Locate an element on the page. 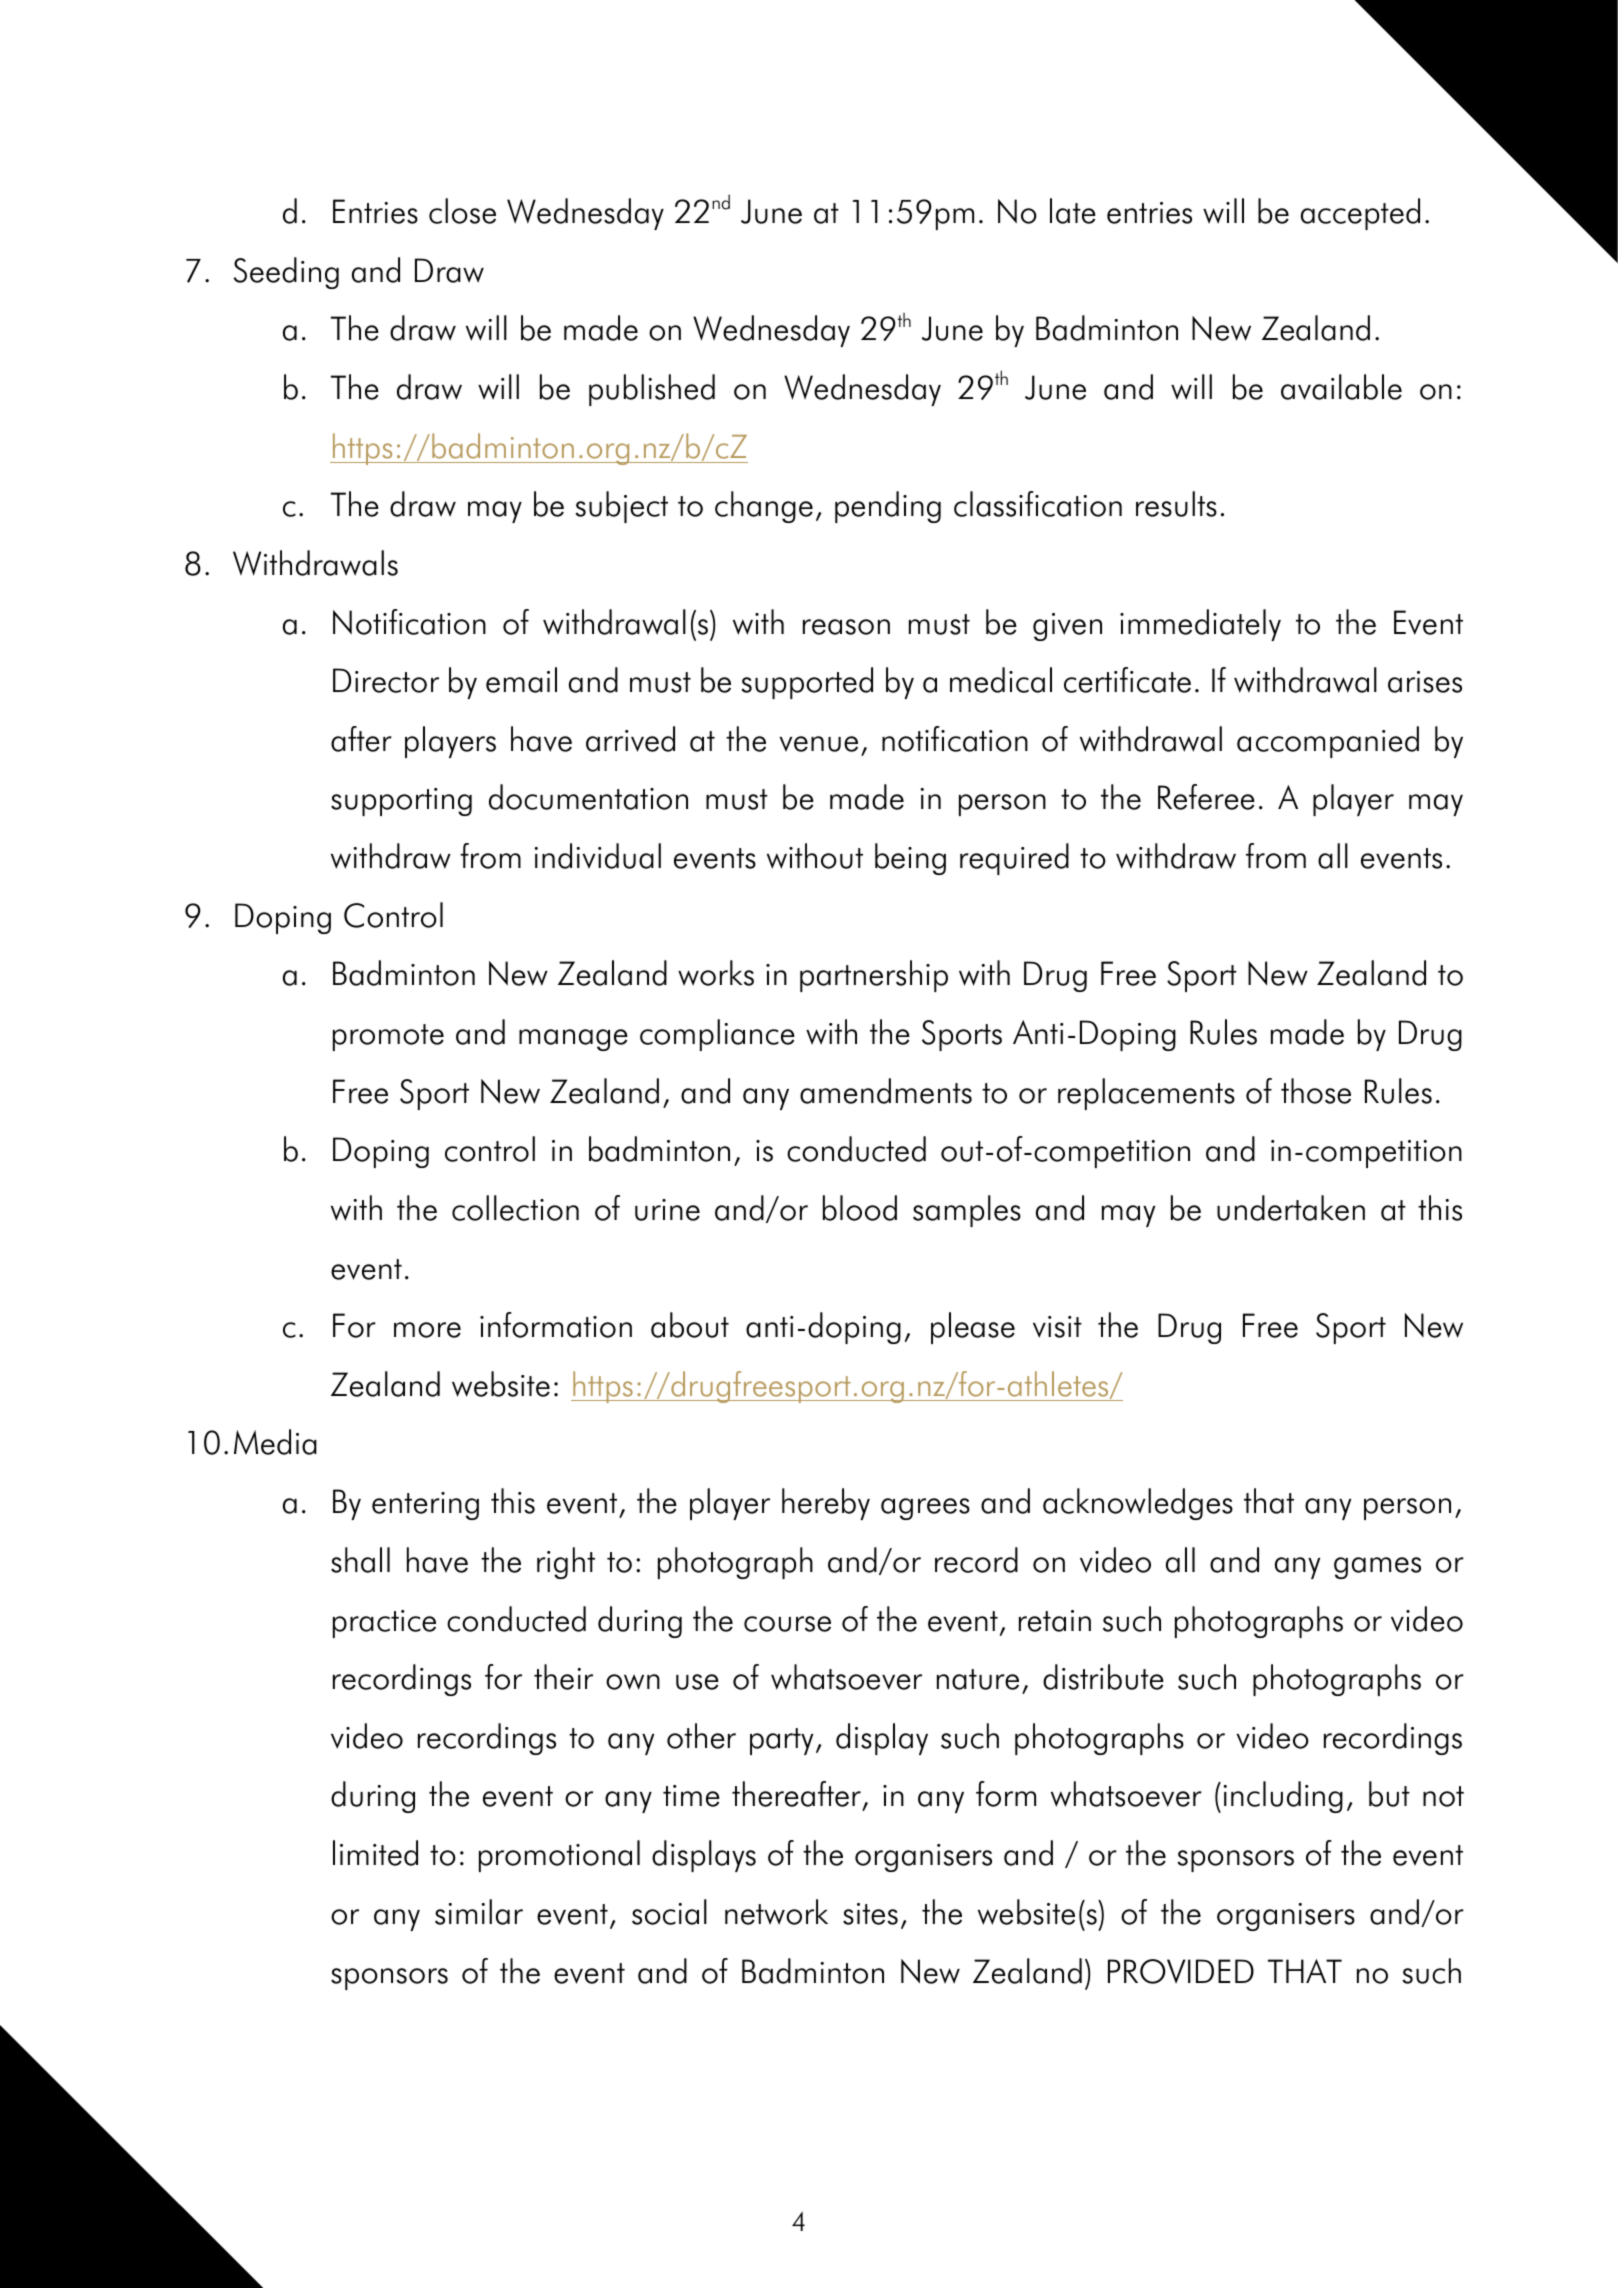 The height and width of the image is (2288, 1618). close is located at coordinates (462, 211).
